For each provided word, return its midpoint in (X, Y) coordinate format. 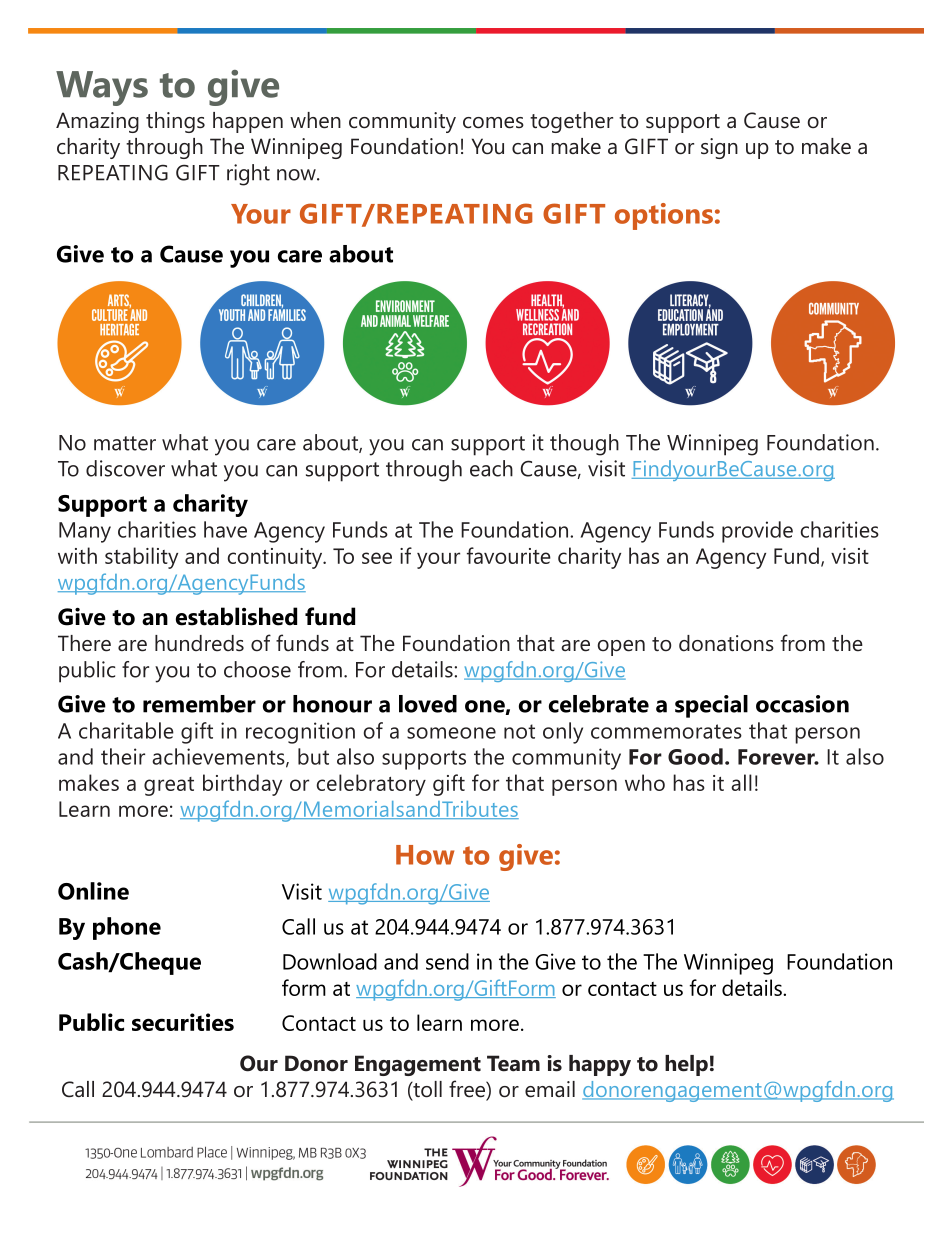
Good (695, 756)
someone (451, 733)
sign (719, 148)
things (175, 122)
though (584, 445)
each (491, 468)
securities (183, 1022)
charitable (126, 730)
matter (125, 443)
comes (493, 123)
